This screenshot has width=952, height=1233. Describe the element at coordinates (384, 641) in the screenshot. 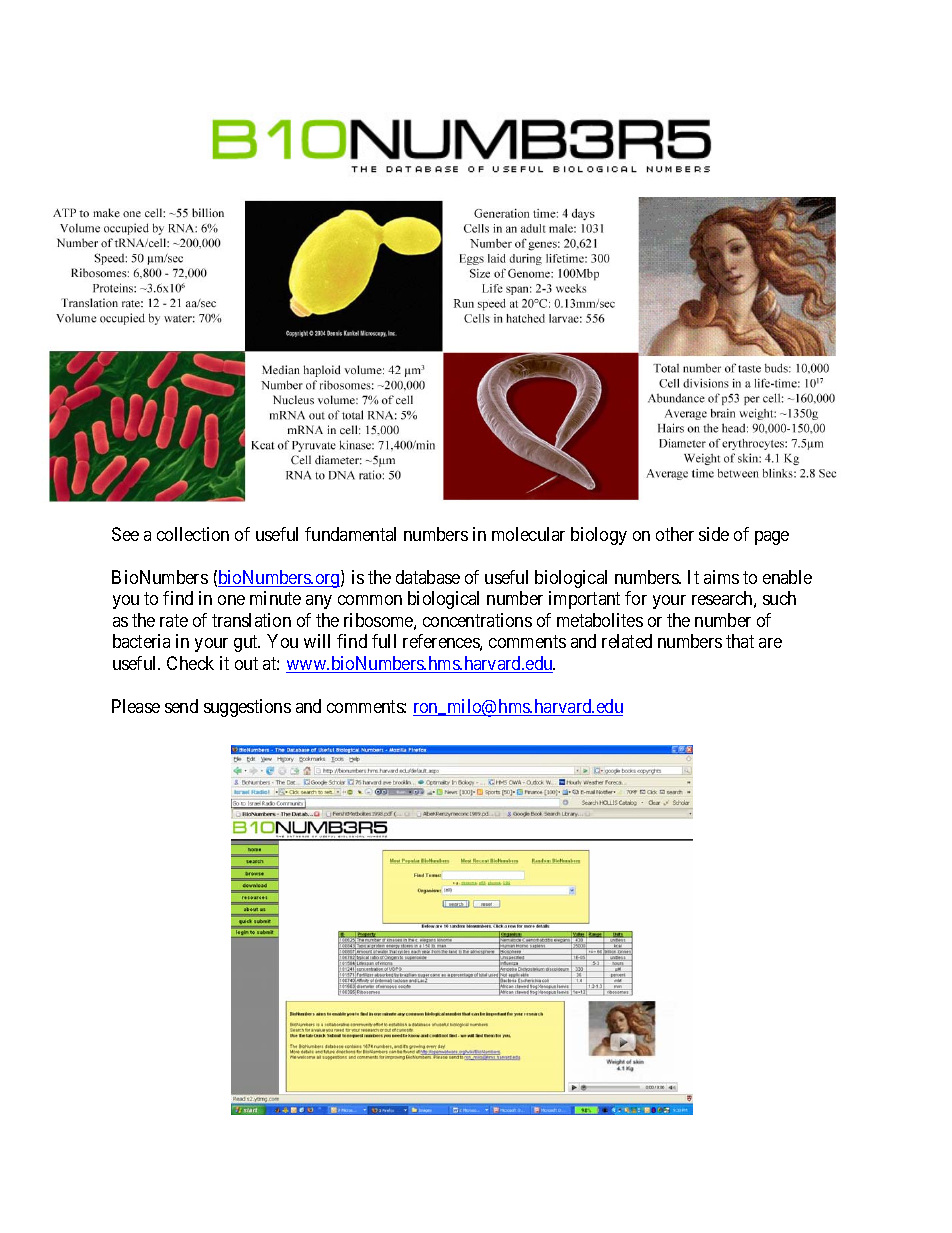

I see `full` at that location.
